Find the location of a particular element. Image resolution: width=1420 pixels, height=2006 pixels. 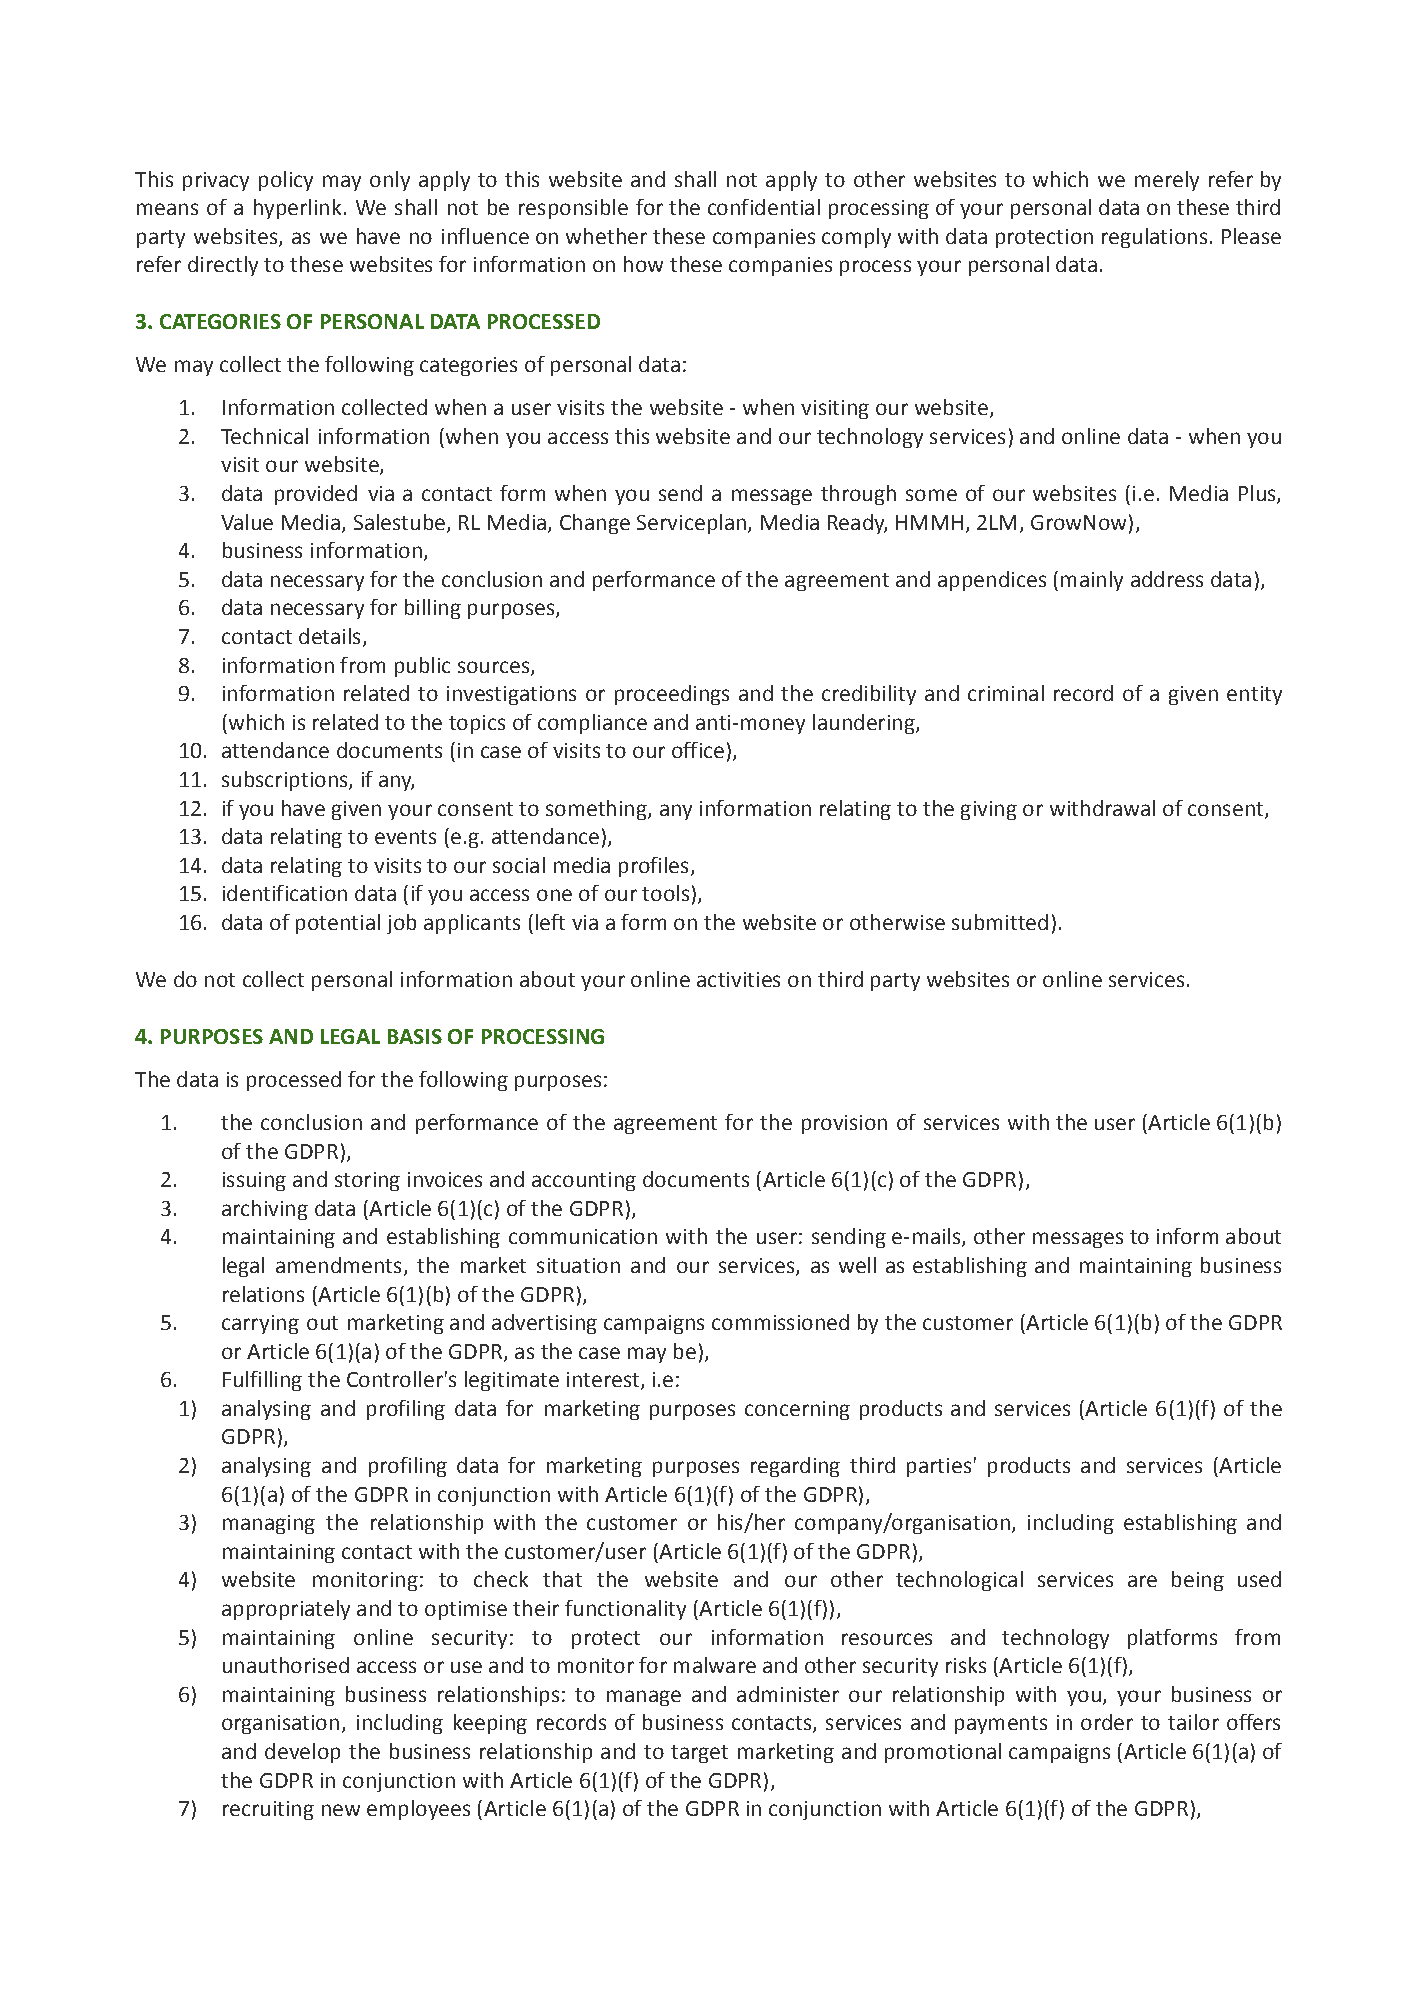

confidential is located at coordinates (764, 207).
